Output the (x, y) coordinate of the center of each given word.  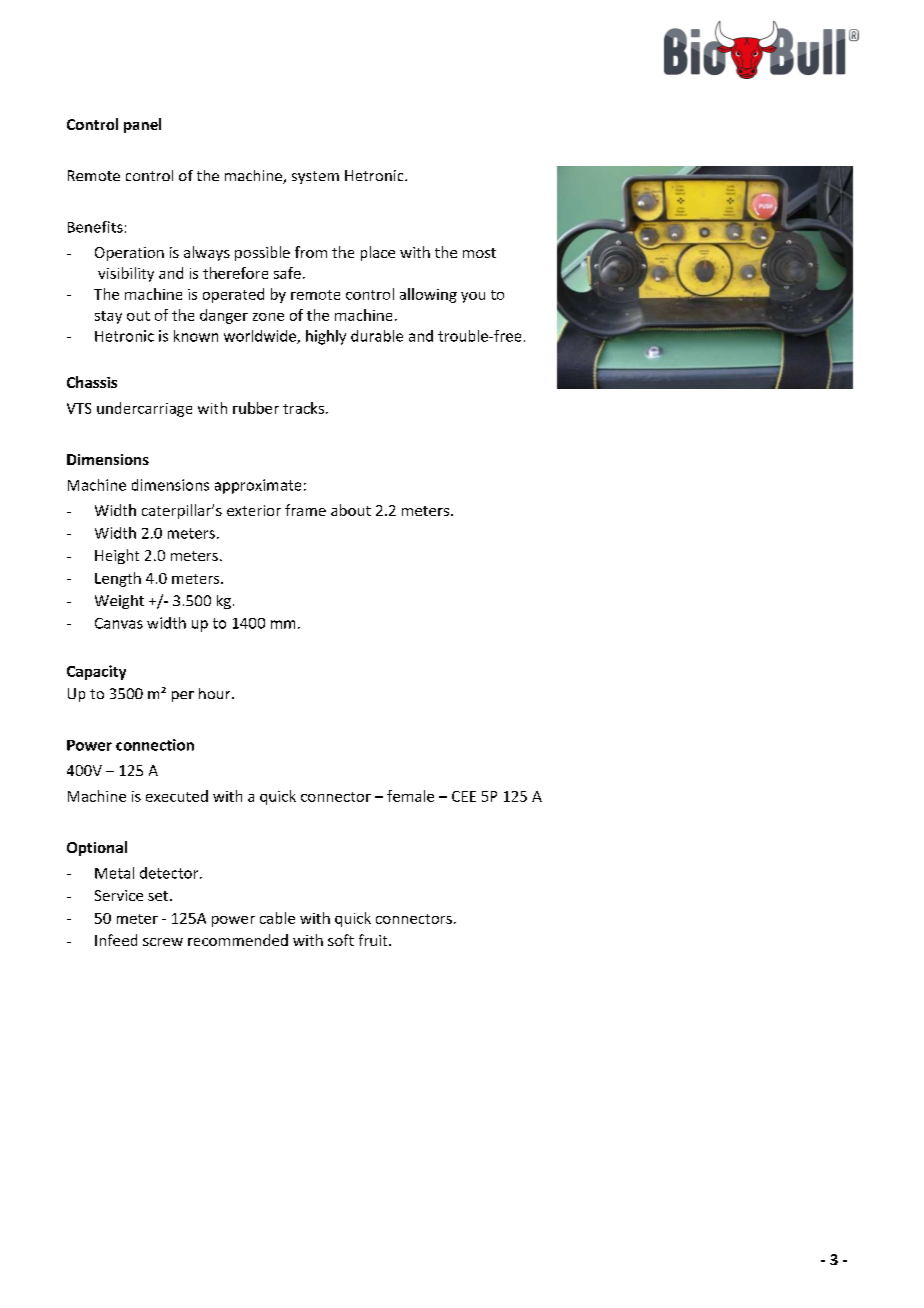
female (410, 796)
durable (377, 336)
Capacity (96, 672)
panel (142, 125)
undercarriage (144, 409)
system (315, 177)
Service (119, 895)
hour (216, 693)
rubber (256, 408)
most (479, 253)
